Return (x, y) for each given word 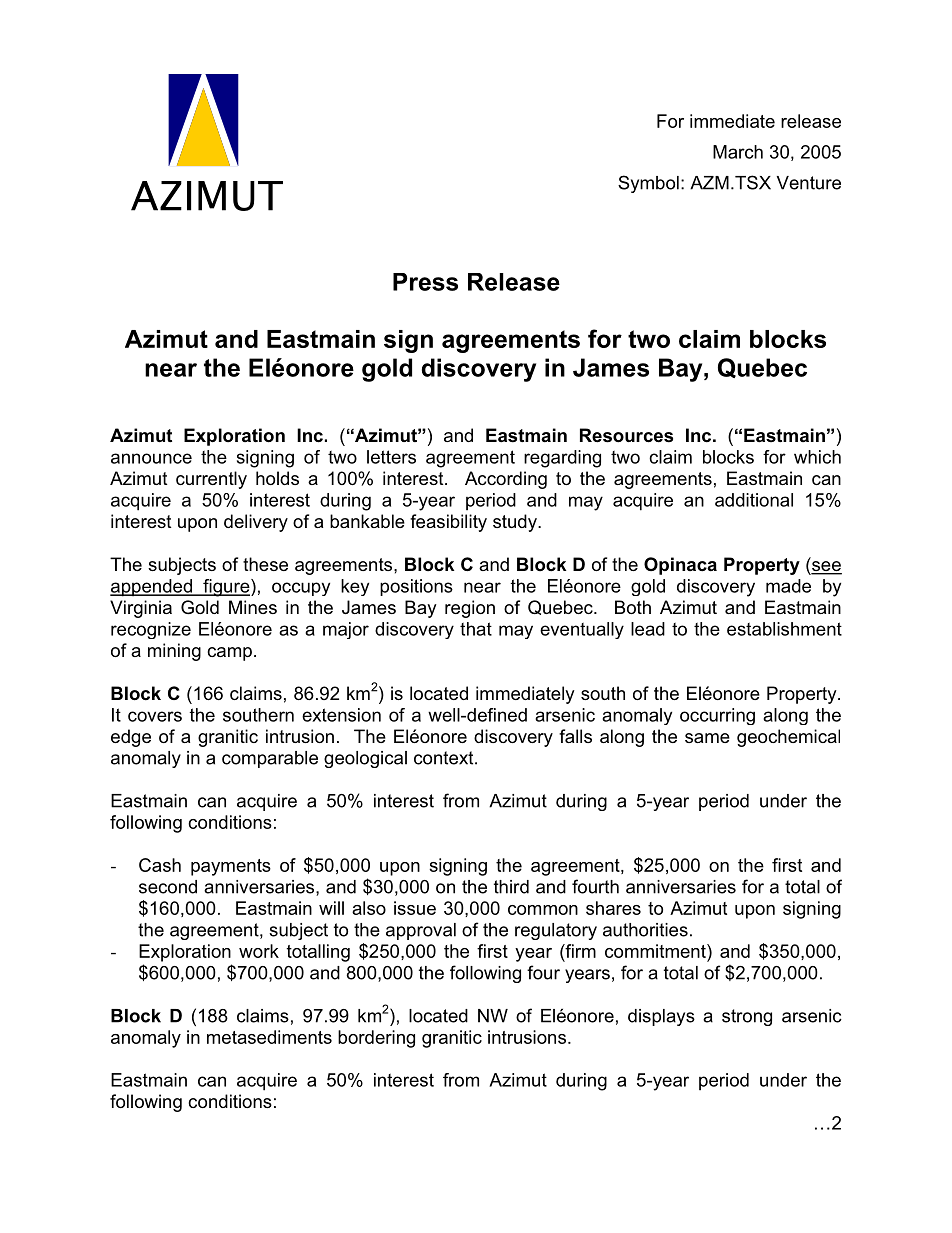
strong (747, 1017)
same (707, 738)
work (259, 951)
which (817, 457)
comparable (270, 759)
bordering (376, 1039)
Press (425, 282)
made (788, 586)
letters (391, 457)
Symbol (648, 184)
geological (365, 759)
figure (226, 588)
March (738, 152)
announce (151, 458)
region (470, 609)
